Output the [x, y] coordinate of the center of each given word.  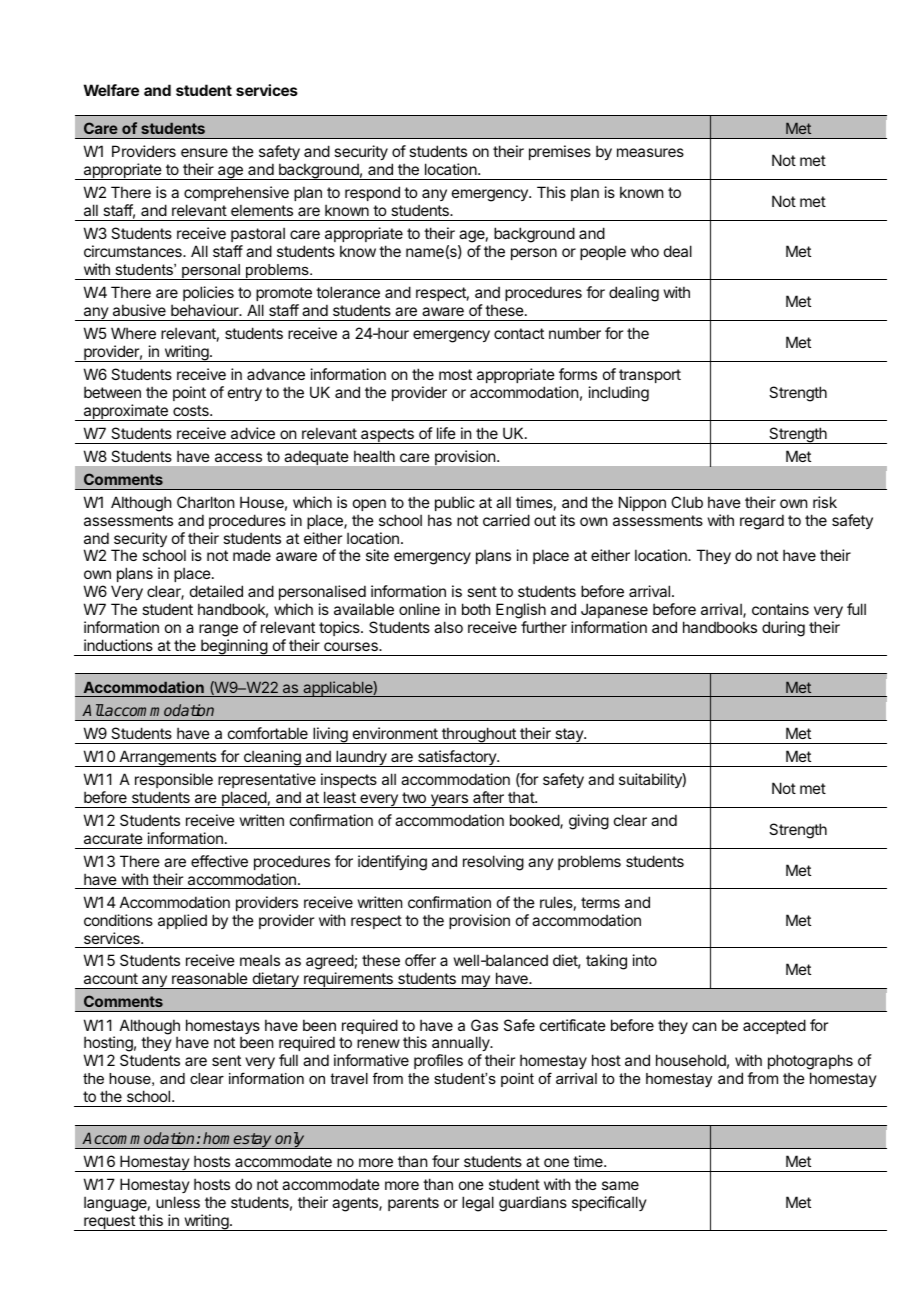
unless [178, 1202]
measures [650, 152]
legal [478, 1204]
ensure [204, 152]
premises [560, 152]
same [620, 1185]
